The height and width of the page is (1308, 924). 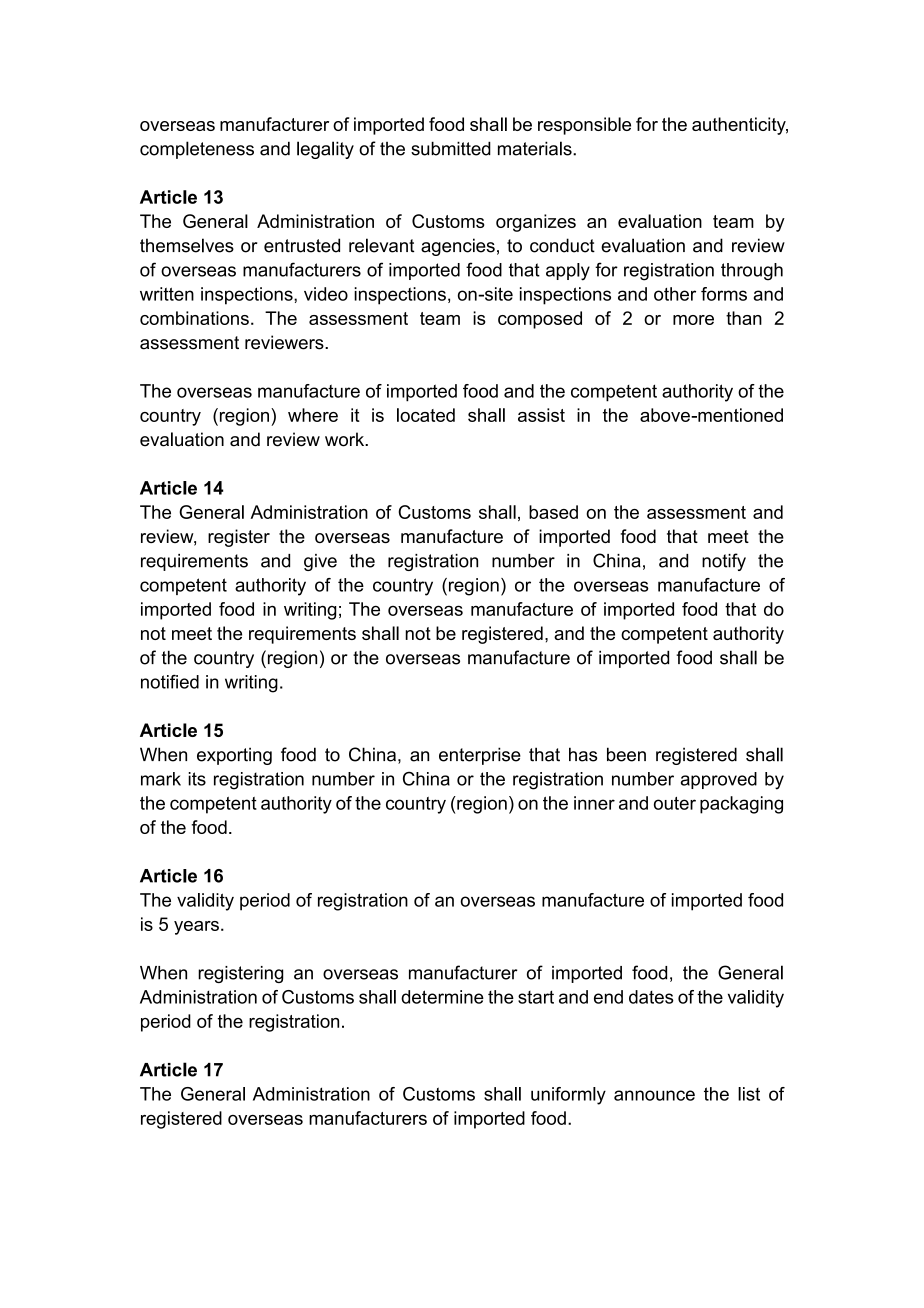 I want to click on responsible, so click(x=584, y=126).
